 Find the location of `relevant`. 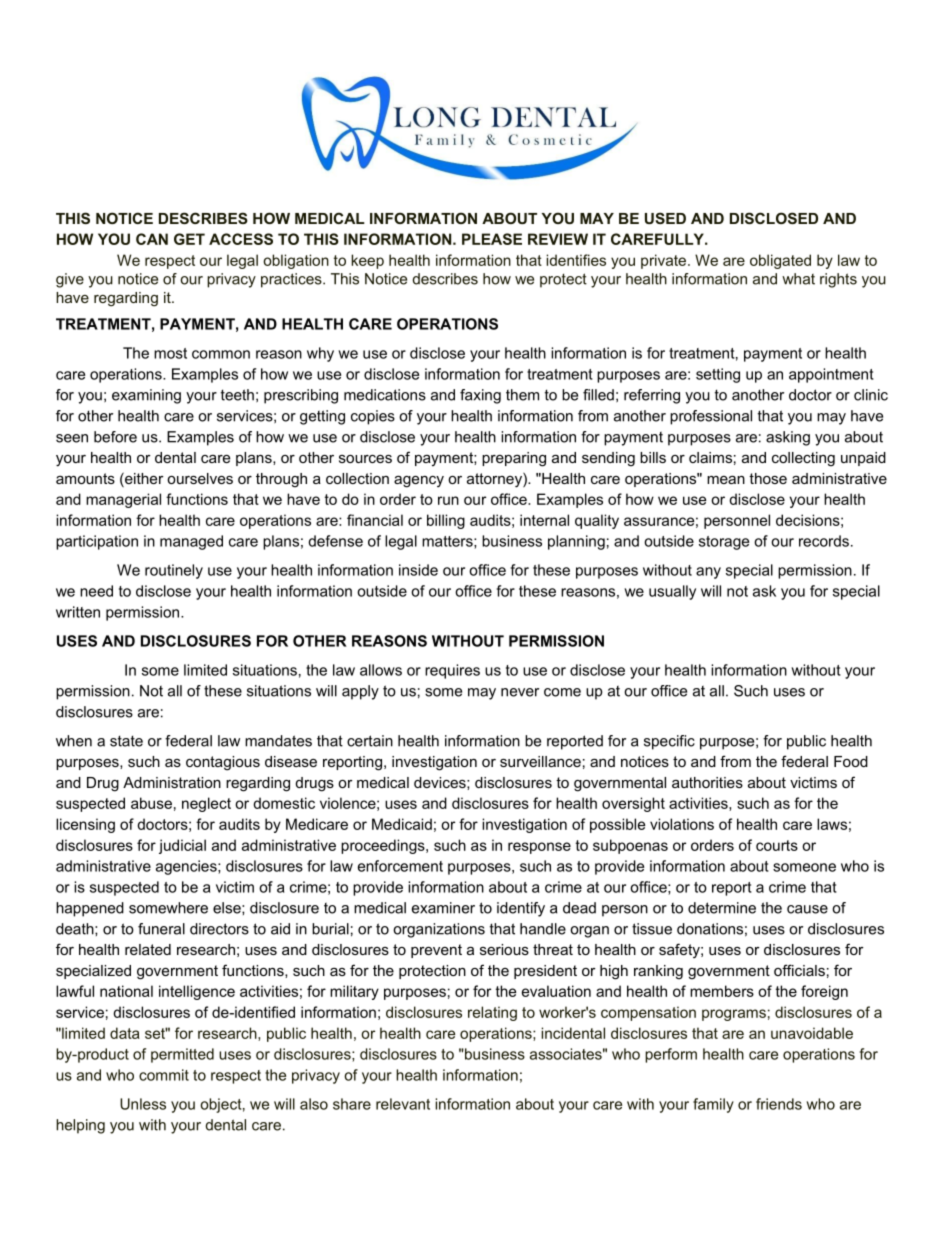

relevant is located at coordinates (403, 1104).
